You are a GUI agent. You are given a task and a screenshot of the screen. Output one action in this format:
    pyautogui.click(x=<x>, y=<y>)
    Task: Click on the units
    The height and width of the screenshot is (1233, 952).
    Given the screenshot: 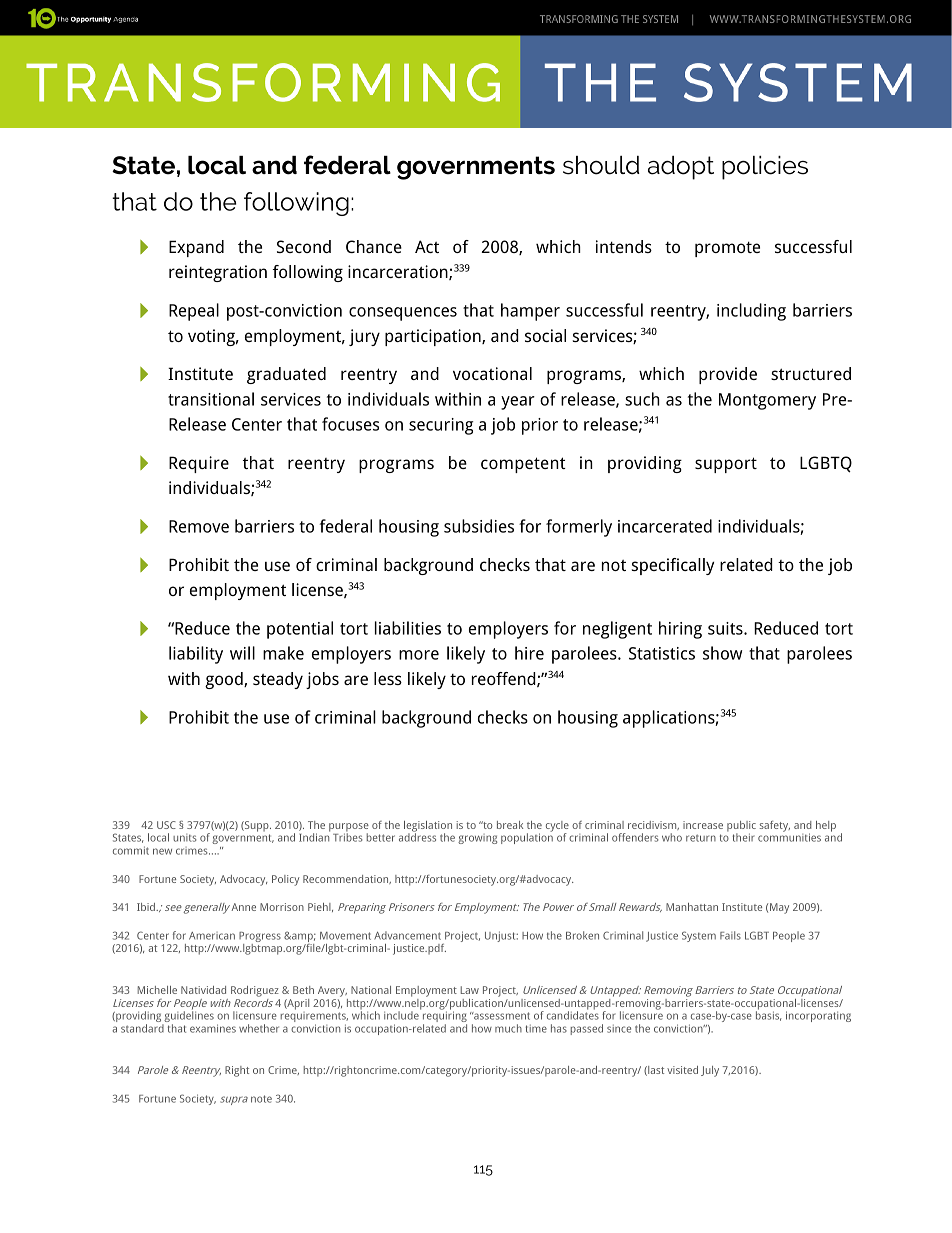 What is the action you would take?
    pyautogui.click(x=185, y=838)
